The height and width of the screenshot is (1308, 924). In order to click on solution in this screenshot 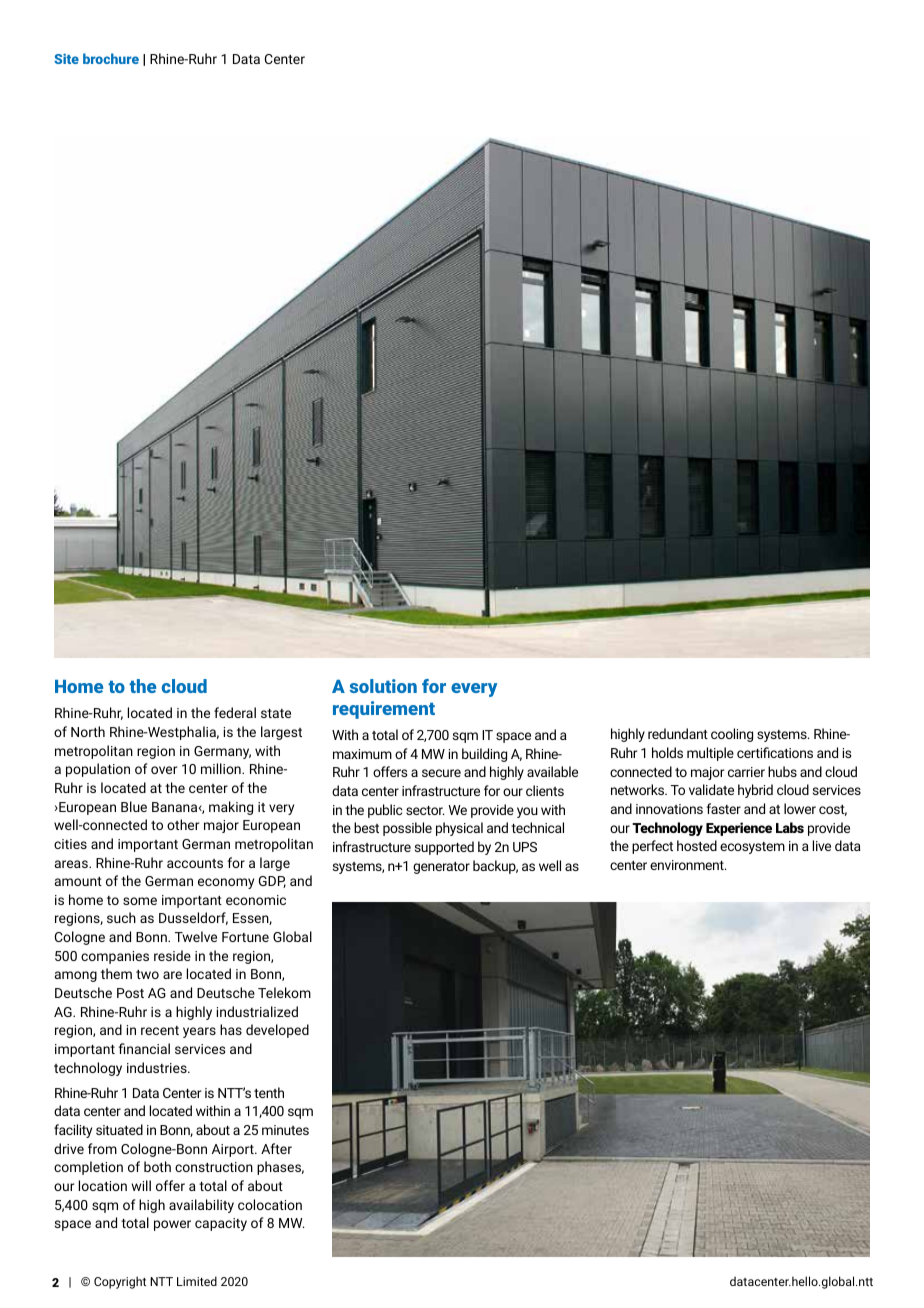, I will do `click(383, 686)`.
